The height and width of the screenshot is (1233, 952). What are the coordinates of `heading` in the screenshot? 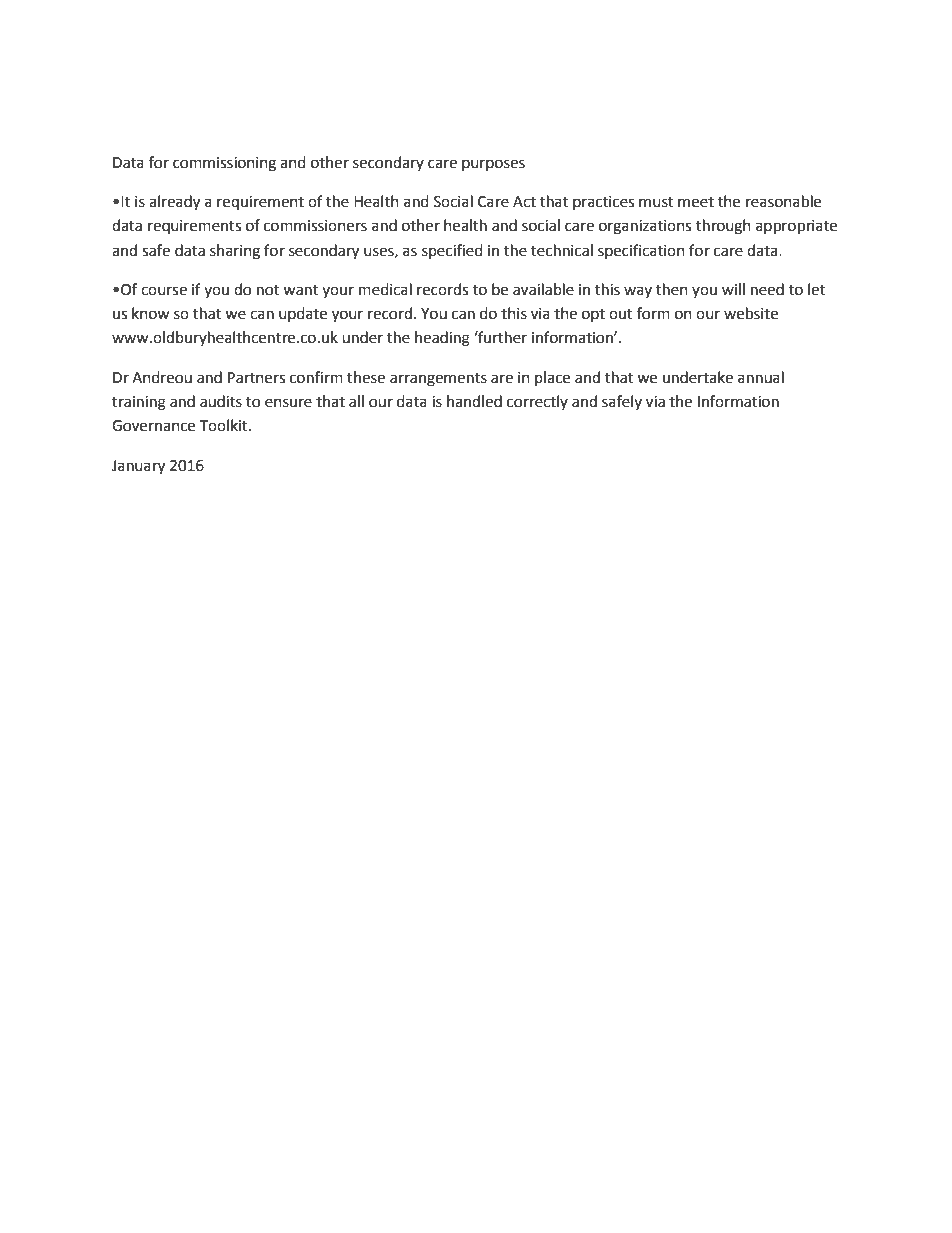 It's located at (442, 339).
